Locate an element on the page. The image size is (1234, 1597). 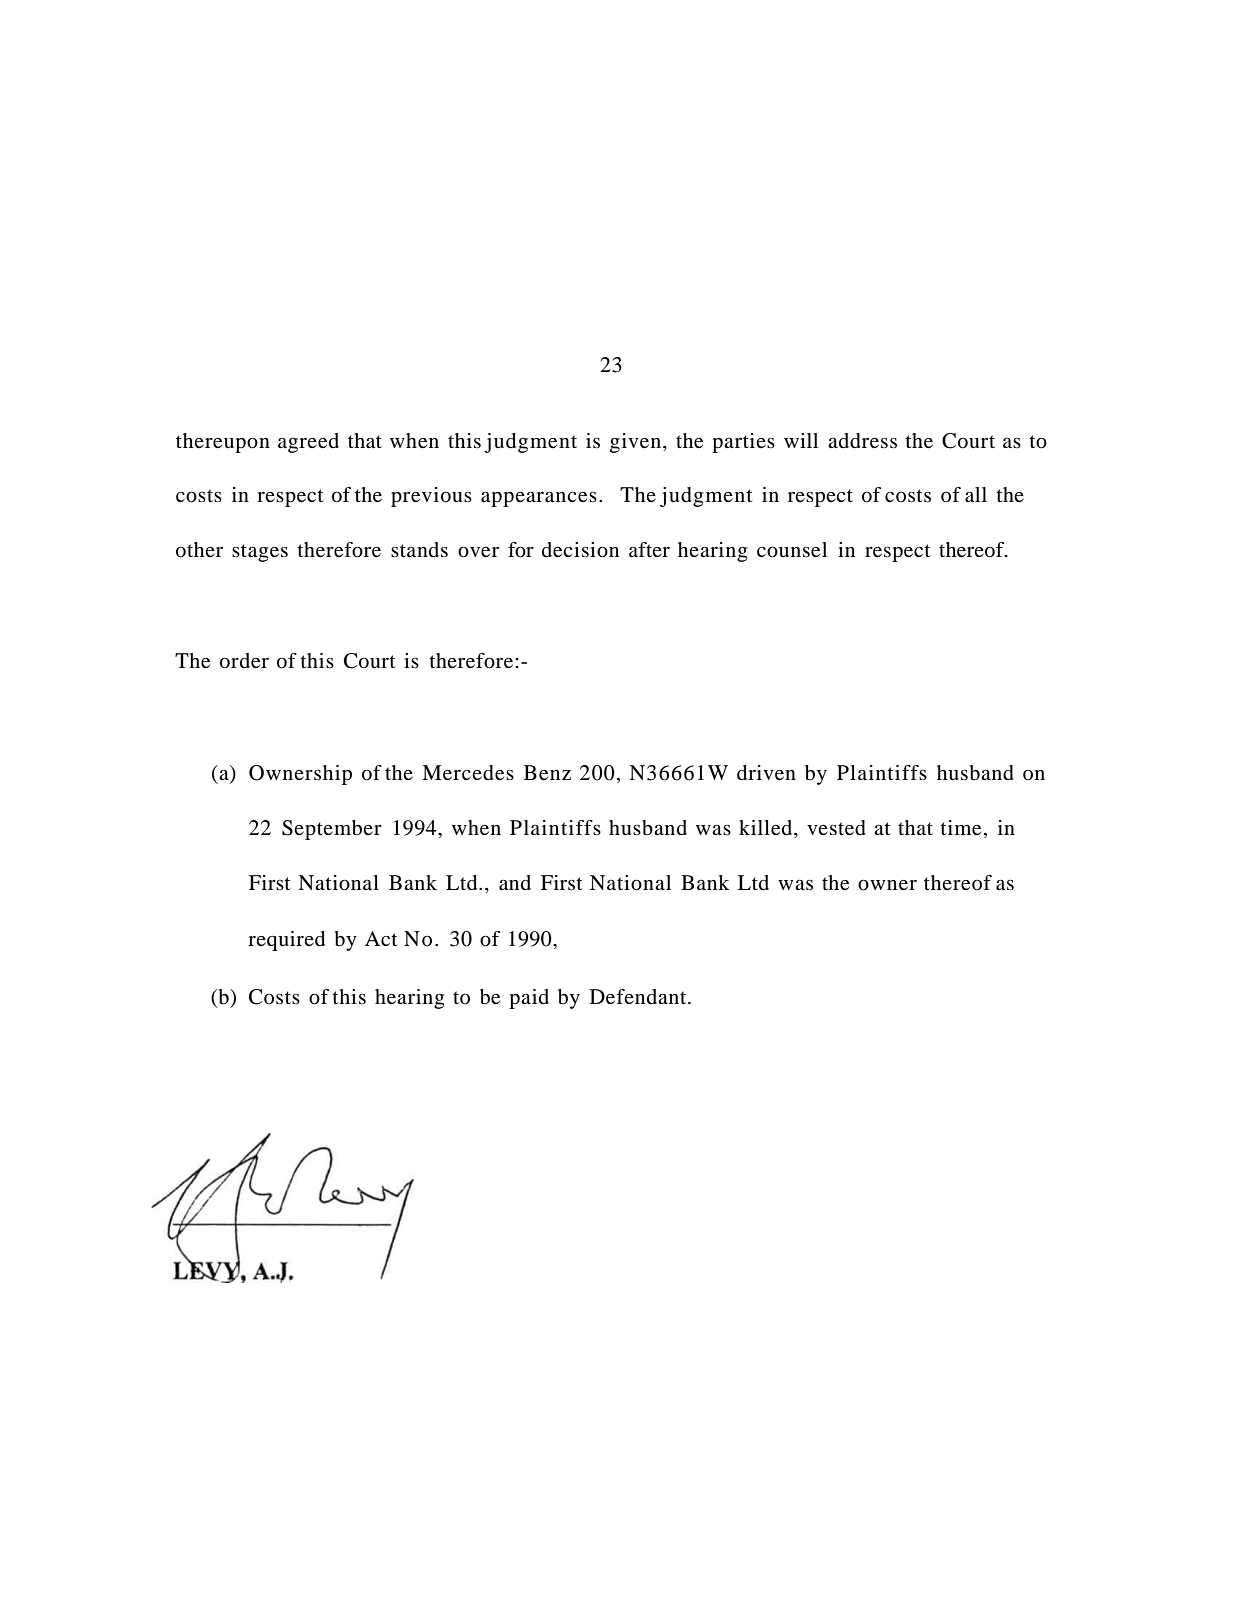
given is located at coordinates (637, 443).
